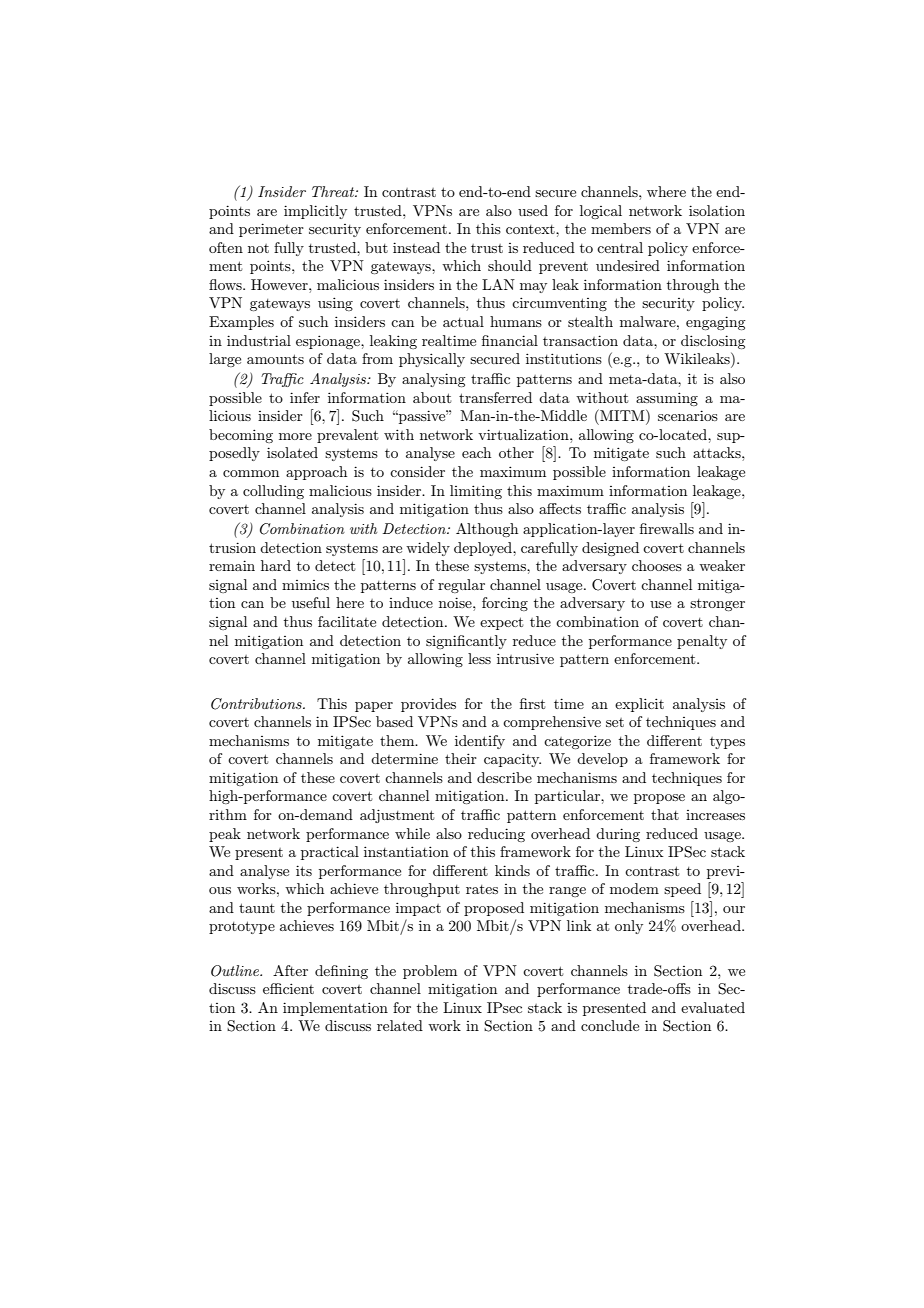 The image size is (924, 1308). What do you see at coordinates (476, 492) in the screenshot?
I see `limiting` at bounding box center [476, 492].
